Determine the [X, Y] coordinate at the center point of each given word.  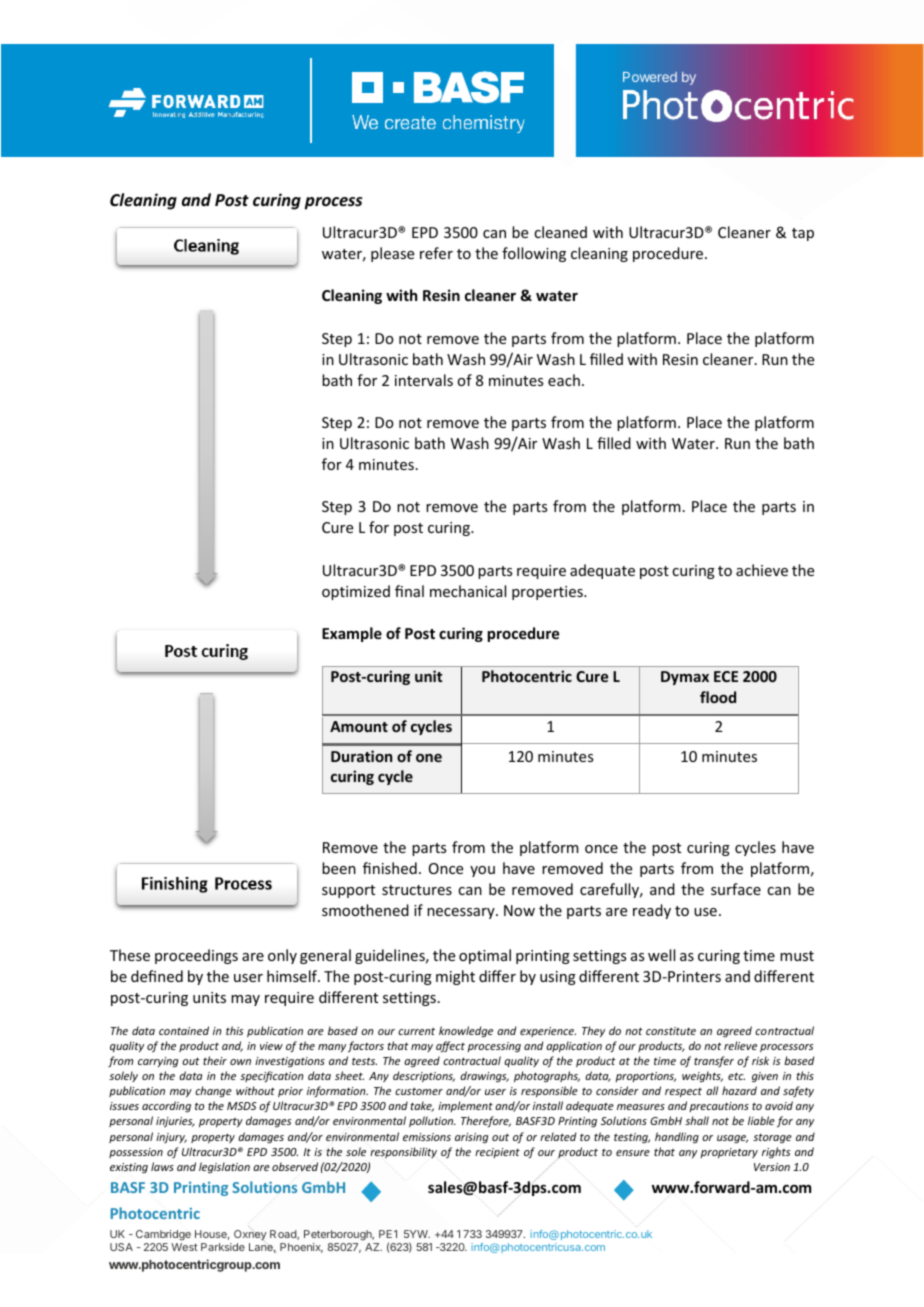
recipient [497, 1153]
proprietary [729, 1153]
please [392, 254]
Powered [650, 77]
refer [436, 253]
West [184, 1247]
